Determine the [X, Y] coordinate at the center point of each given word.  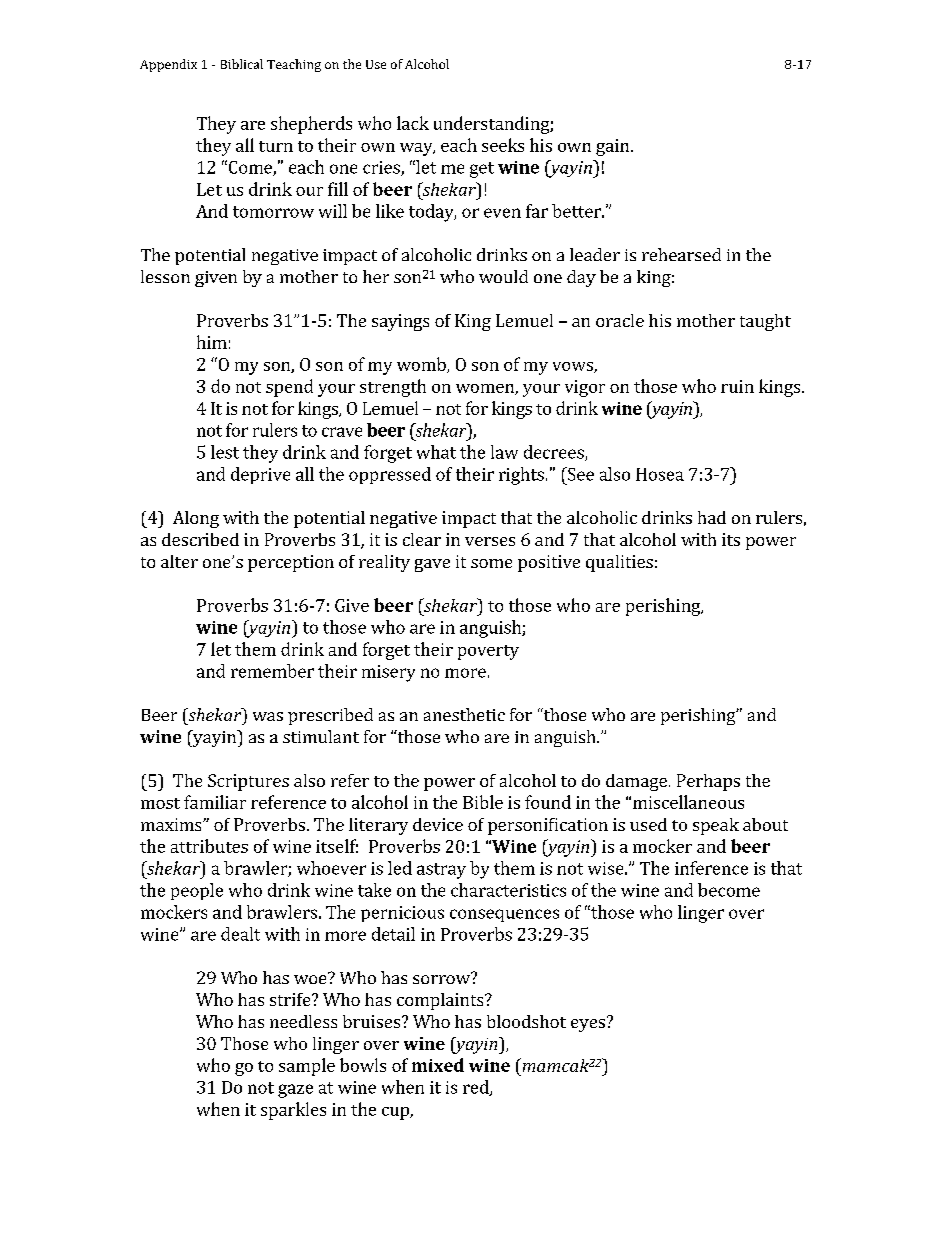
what [436, 452]
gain [612, 147]
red [477, 1088]
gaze [295, 1091]
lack [413, 123]
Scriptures [248, 782]
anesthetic [464, 714]
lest [225, 452]
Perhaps [708, 782]
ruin [737, 386]
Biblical [242, 64]
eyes [588, 1025]
